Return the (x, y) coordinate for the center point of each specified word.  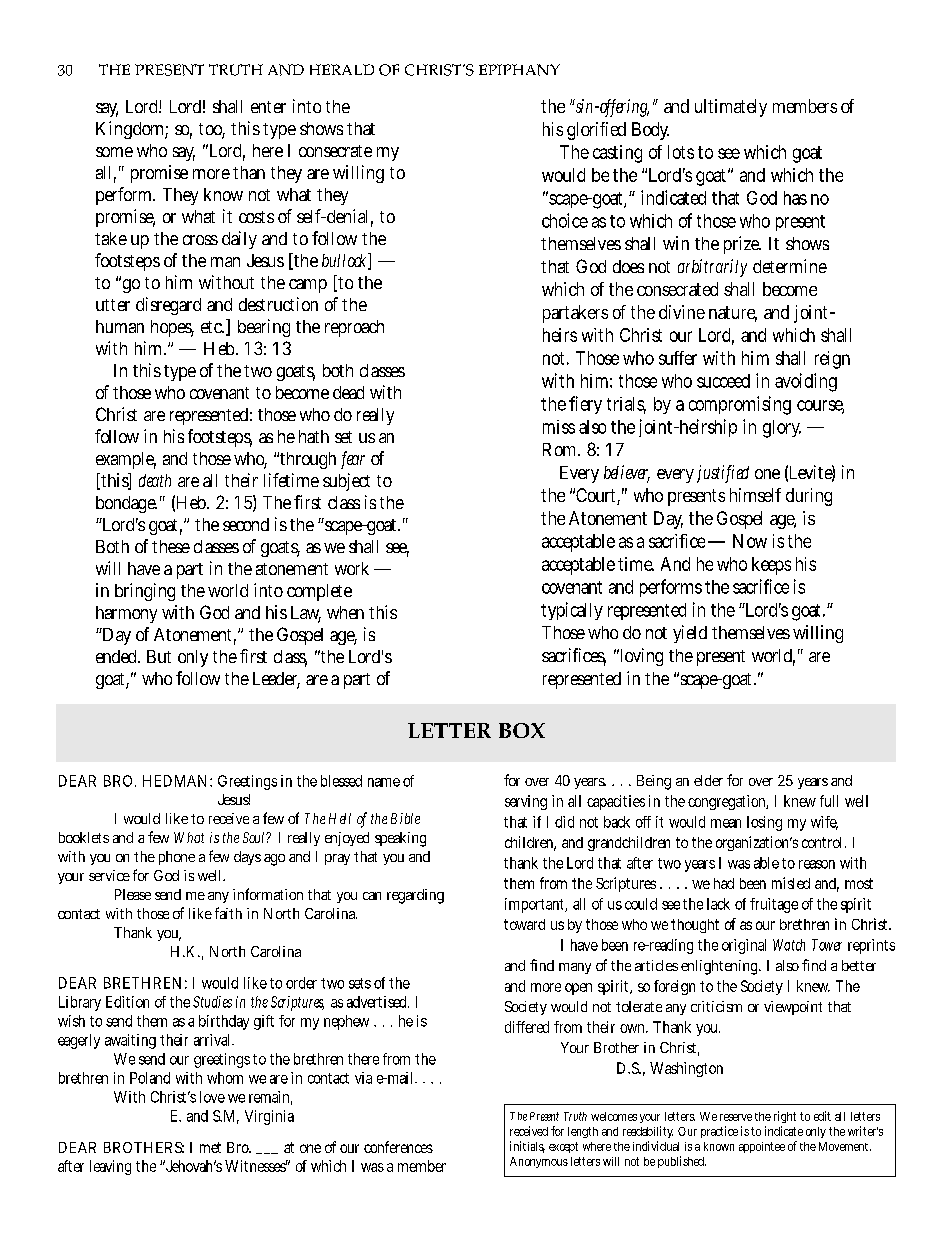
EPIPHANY (519, 70)
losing (764, 823)
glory (782, 429)
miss (559, 427)
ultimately (731, 108)
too (212, 130)
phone (177, 858)
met (210, 1147)
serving (526, 802)
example (126, 460)
